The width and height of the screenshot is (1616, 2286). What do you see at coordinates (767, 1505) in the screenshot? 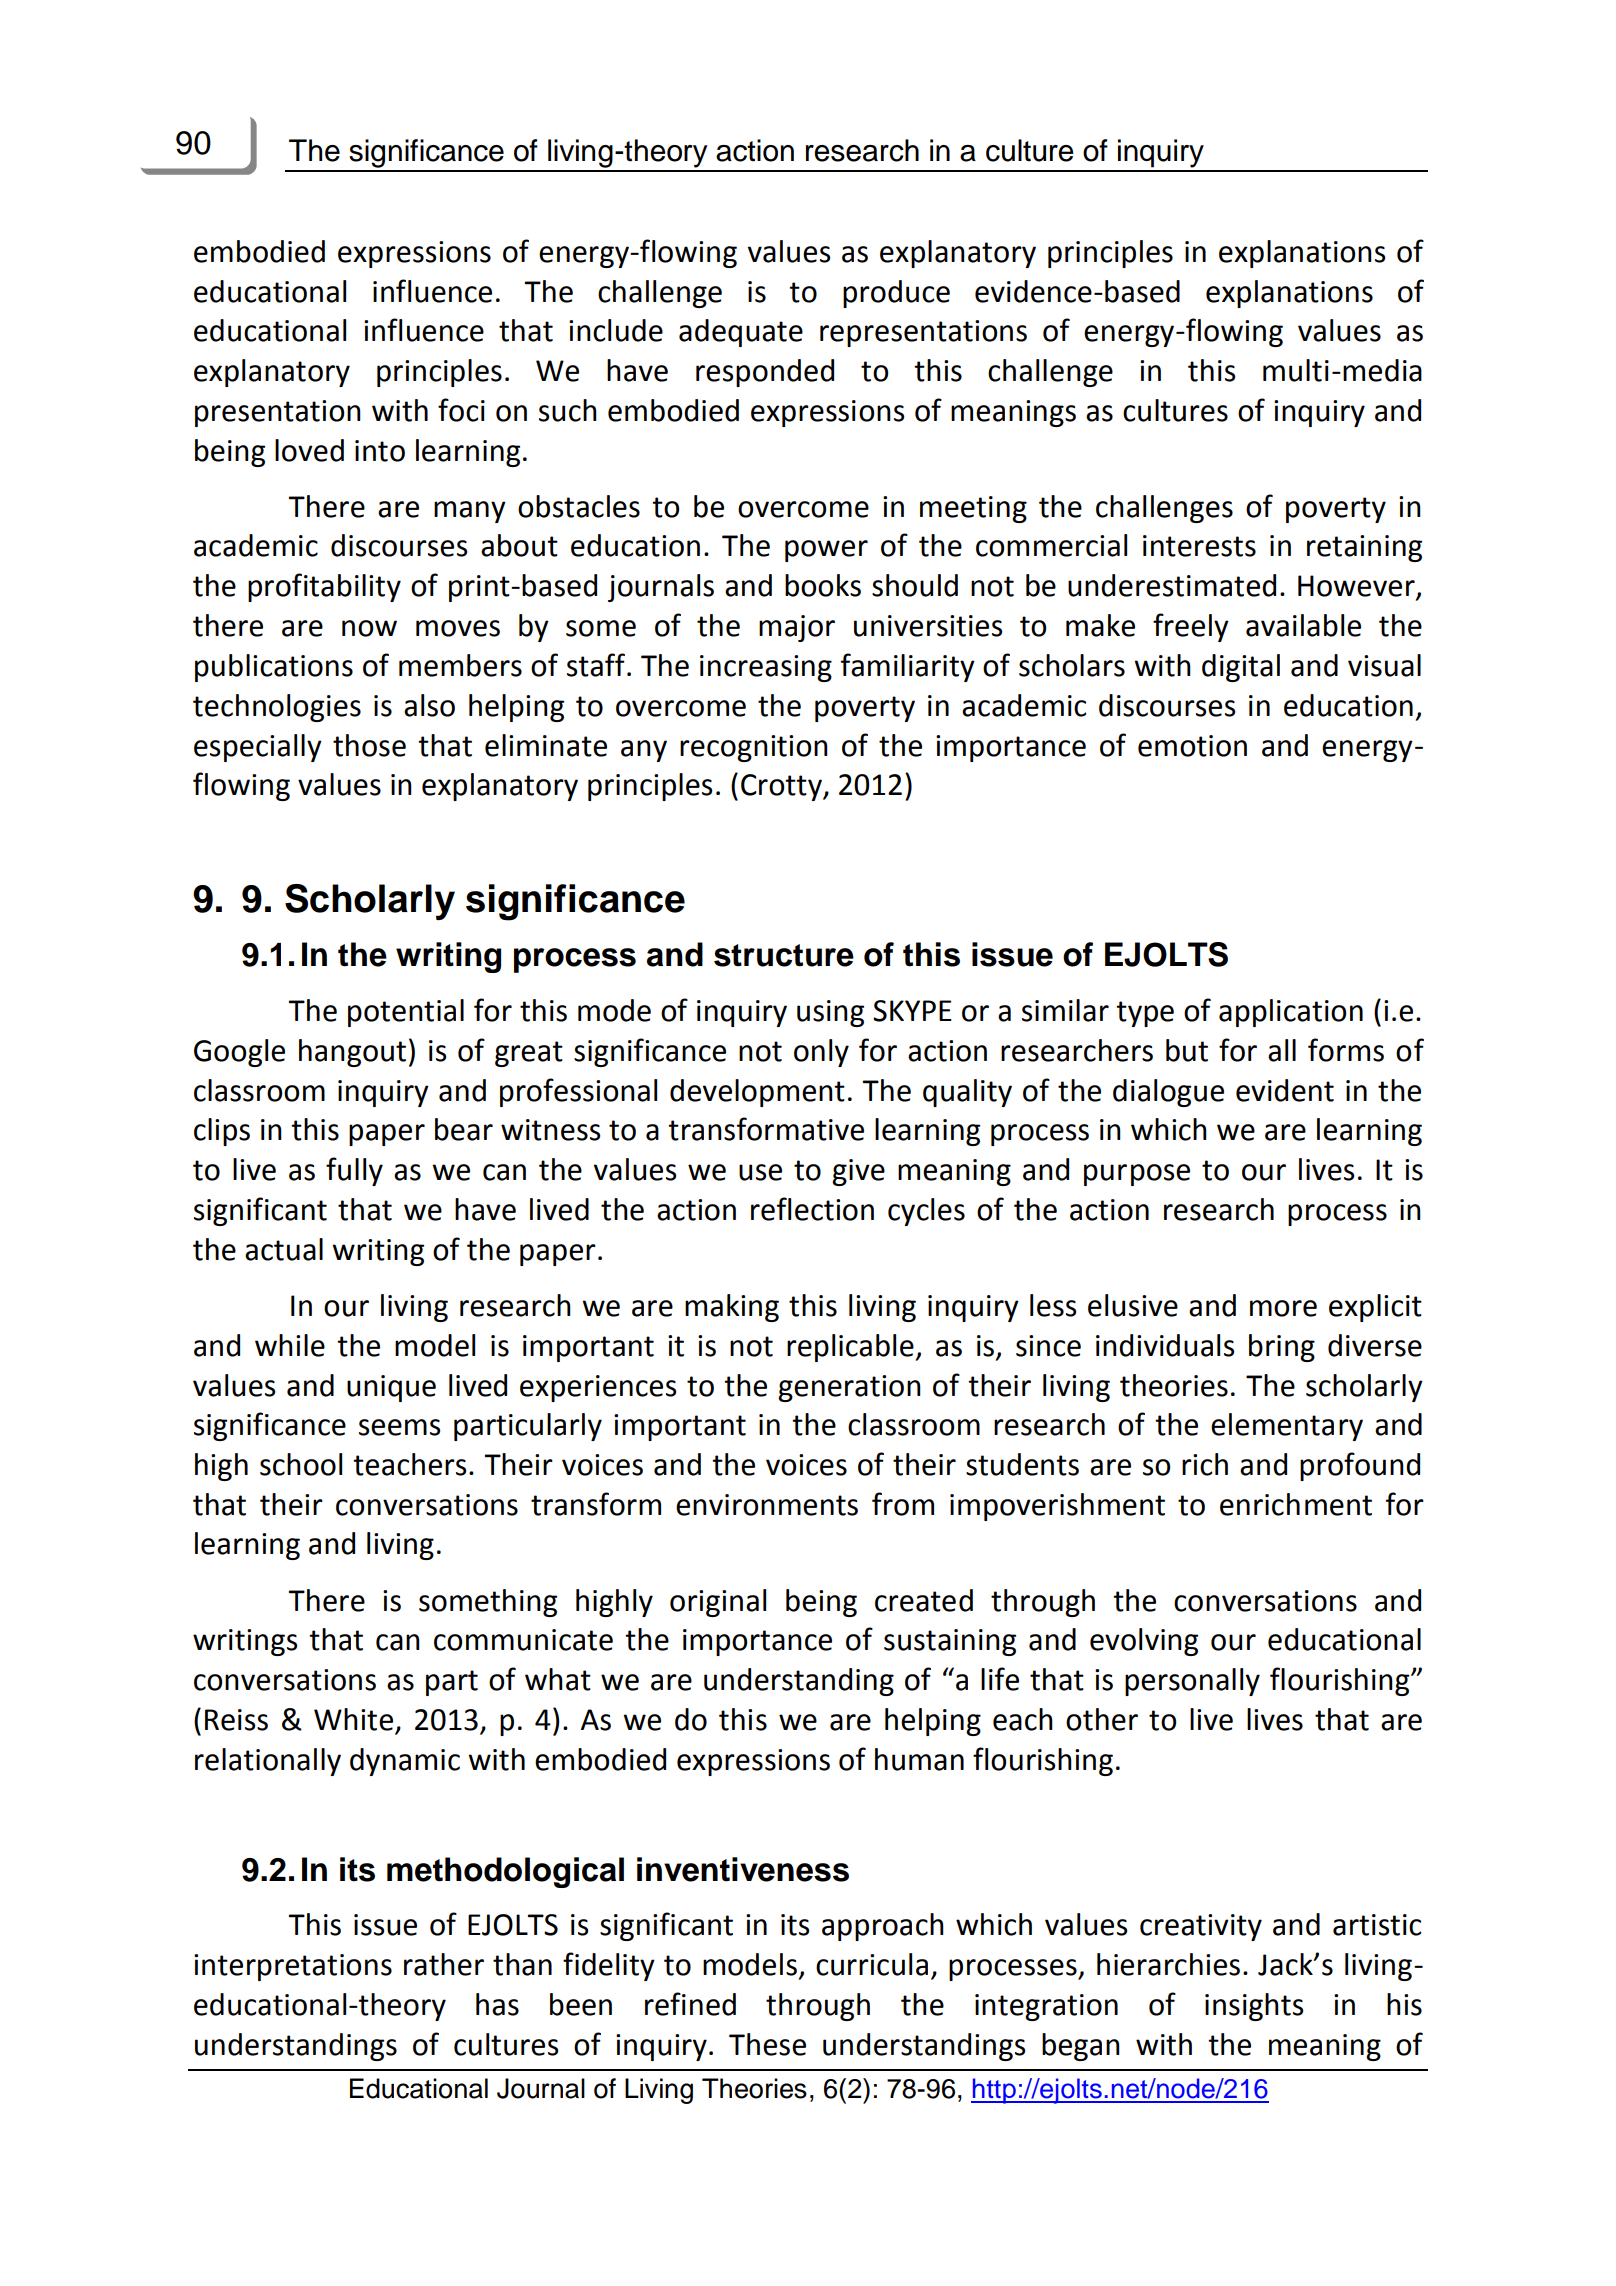
I see `environments` at bounding box center [767, 1505].
